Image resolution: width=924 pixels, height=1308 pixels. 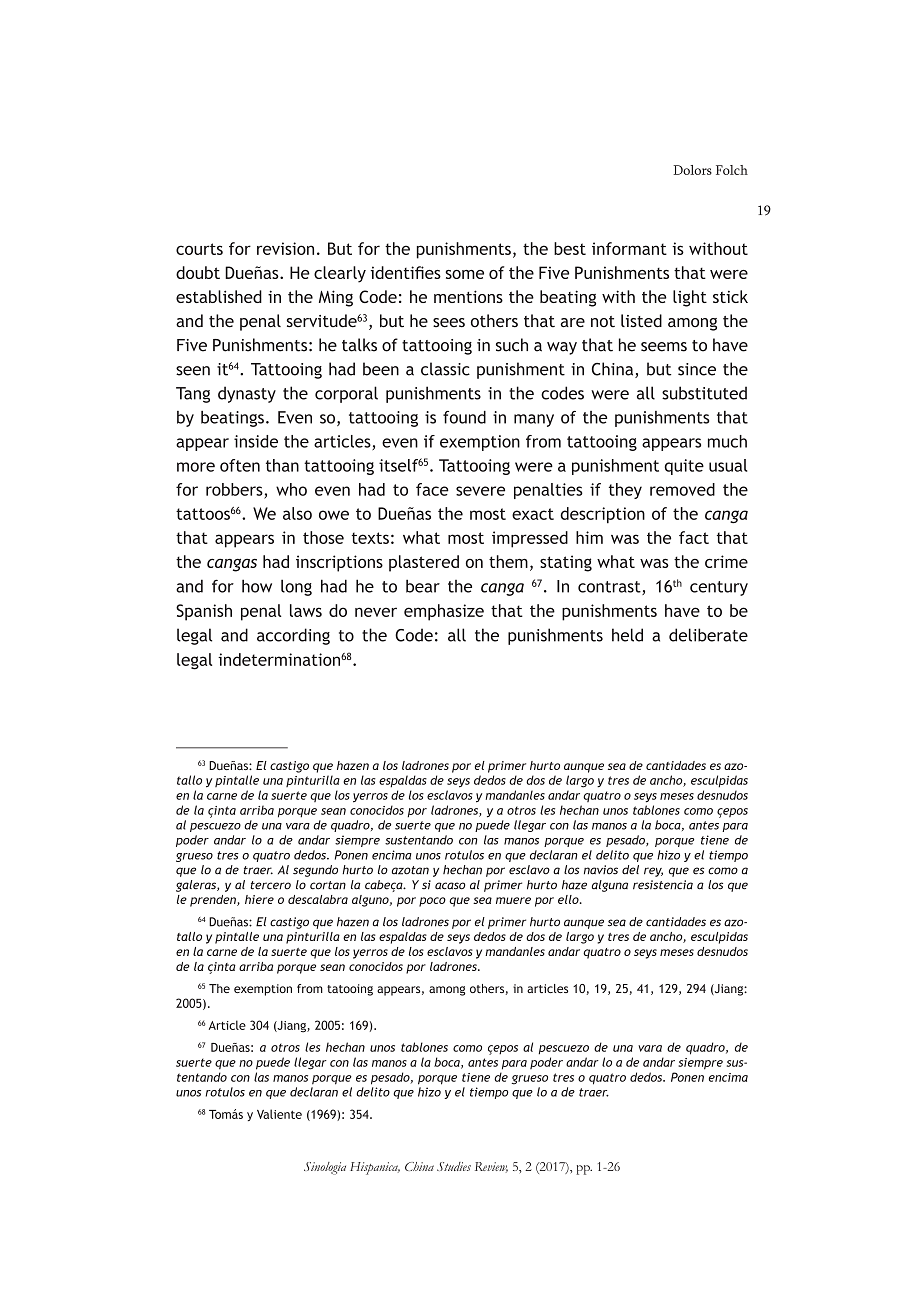 What do you see at coordinates (285, 248) in the document?
I see `revision` at bounding box center [285, 248].
